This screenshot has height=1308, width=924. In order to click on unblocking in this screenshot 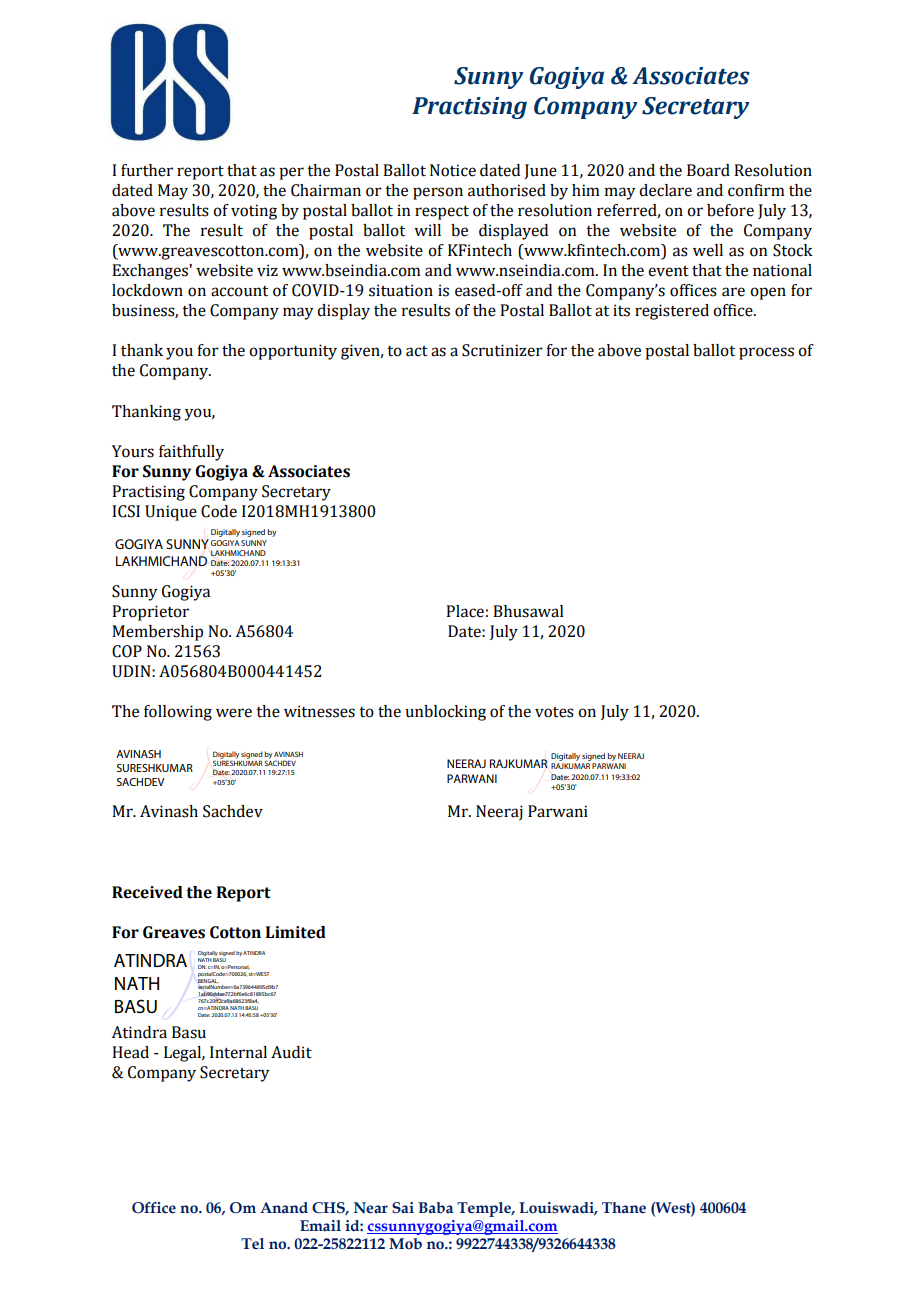, I will do `click(445, 713)`.
